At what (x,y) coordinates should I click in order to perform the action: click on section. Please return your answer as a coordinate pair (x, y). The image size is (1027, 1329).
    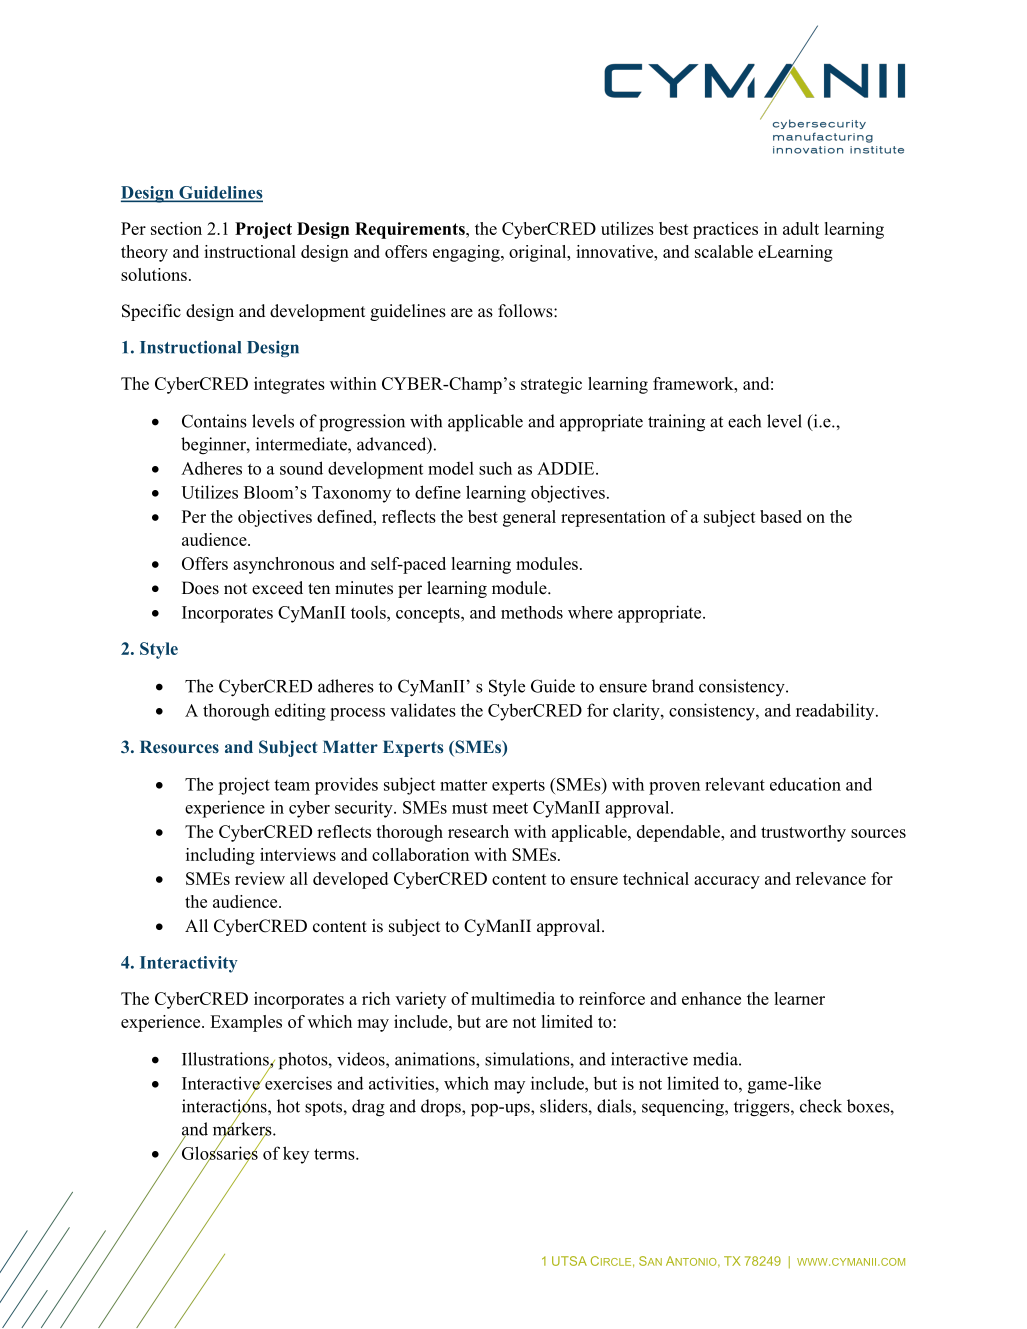
    Looking at the image, I should click on (176, 228).
